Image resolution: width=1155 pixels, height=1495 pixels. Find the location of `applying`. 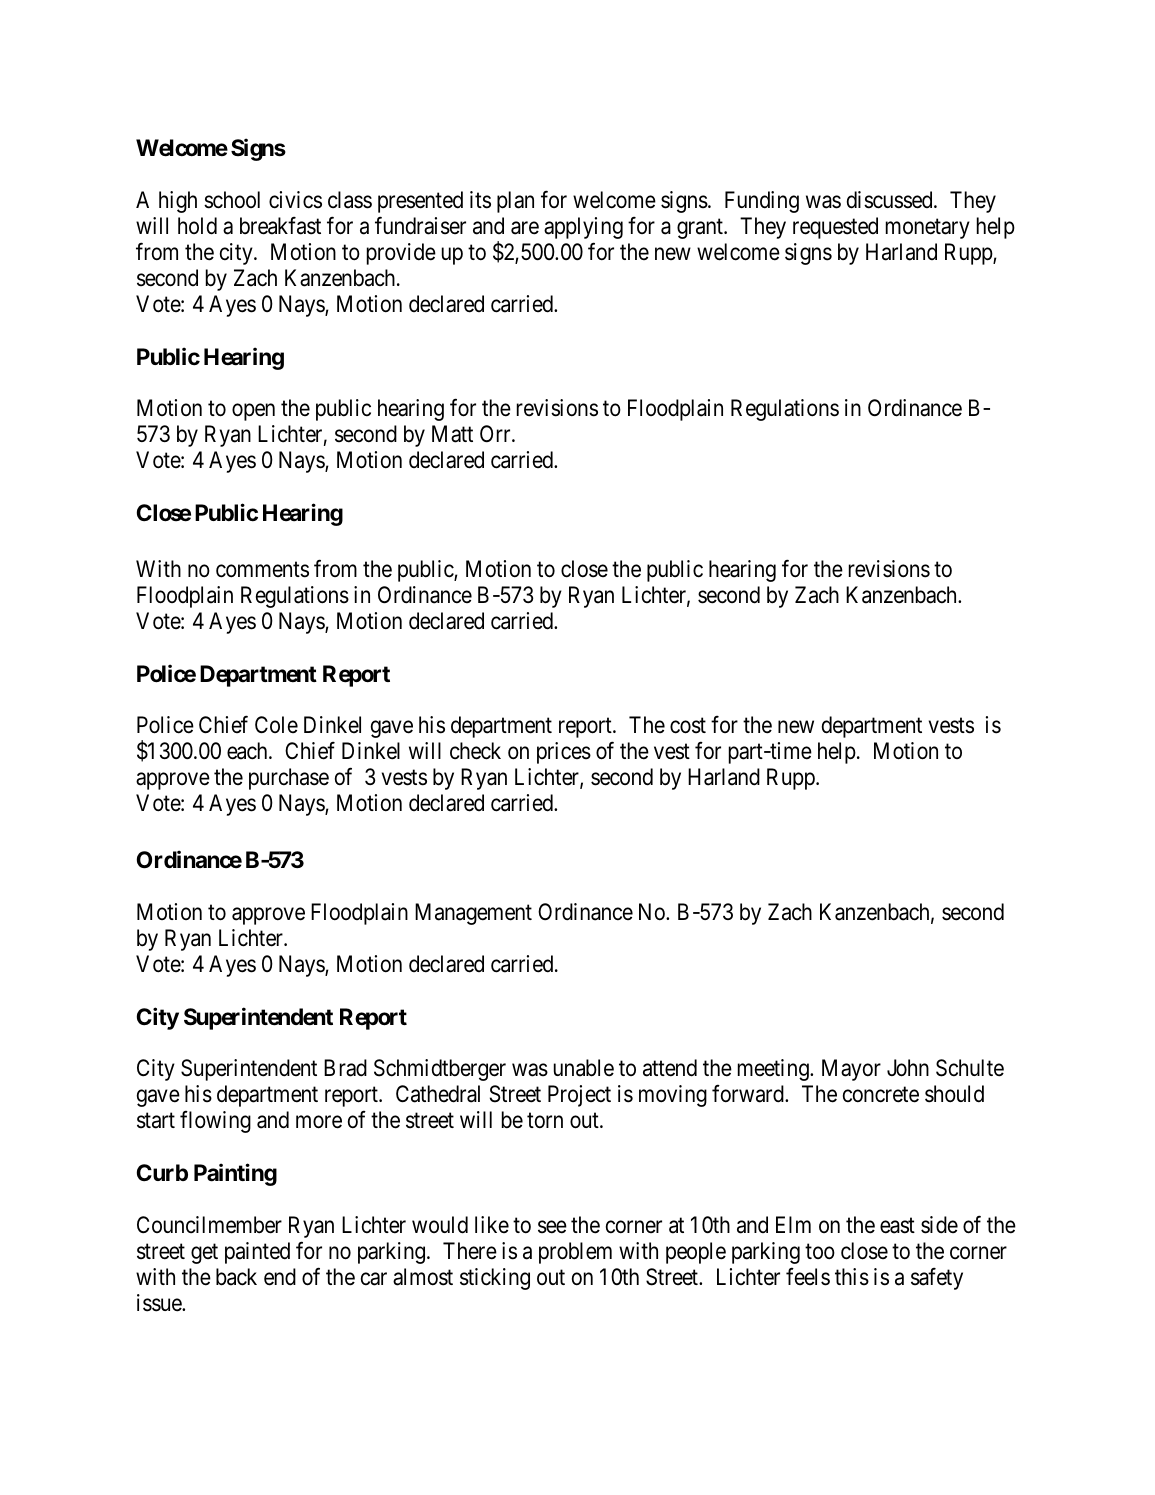

applying is located at coordinates (583, 228).
